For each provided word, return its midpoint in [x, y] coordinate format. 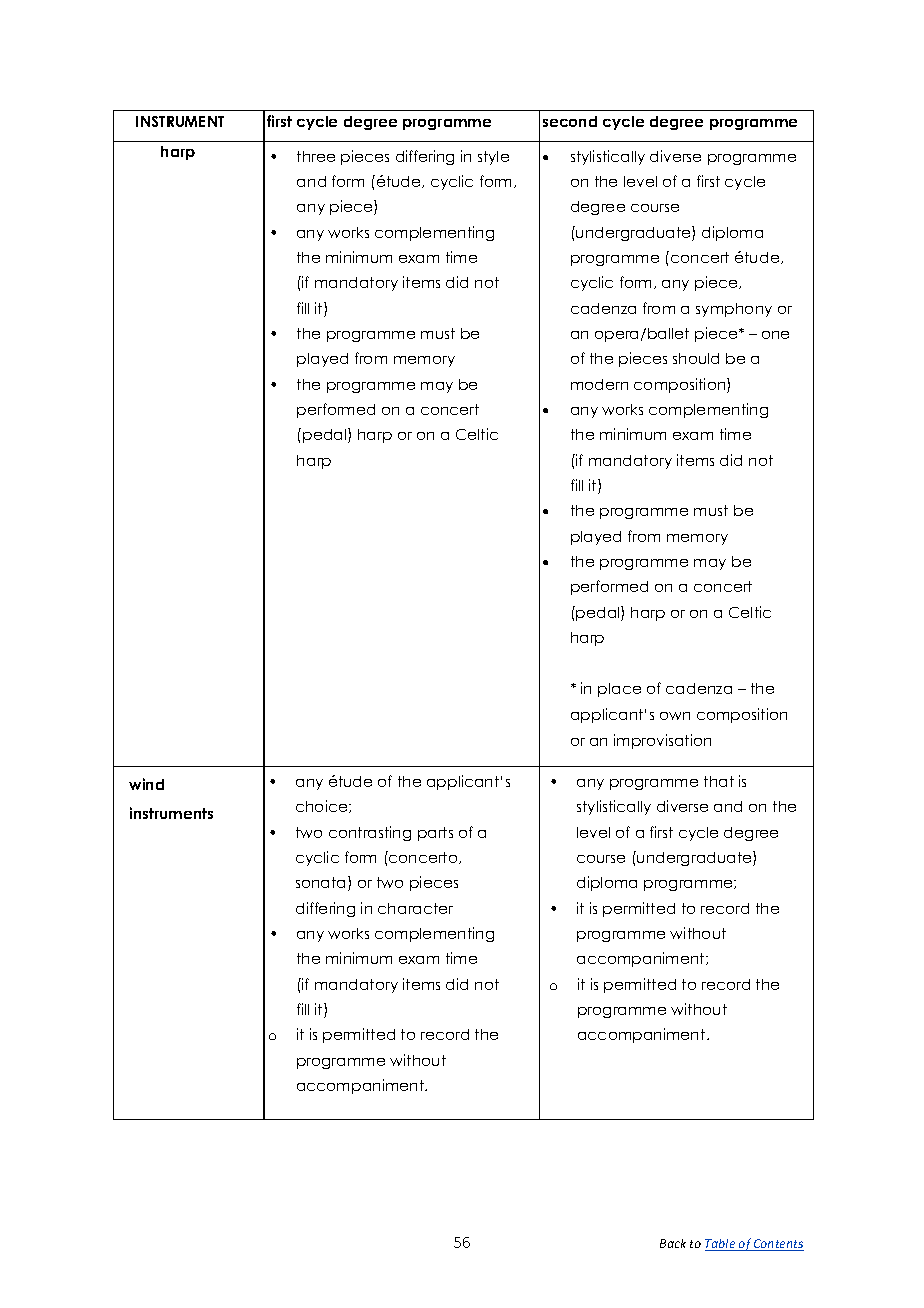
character [415, 908]
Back [673, 1243]
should [696, 358]
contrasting [370, 833]
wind [146, 784]
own [675, 716]
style [493, 158]
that [719, 781]
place [619, 690]
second [570, 121]
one [775, 335]
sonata [322, 883]
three [316, 156]
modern [599, 384]
